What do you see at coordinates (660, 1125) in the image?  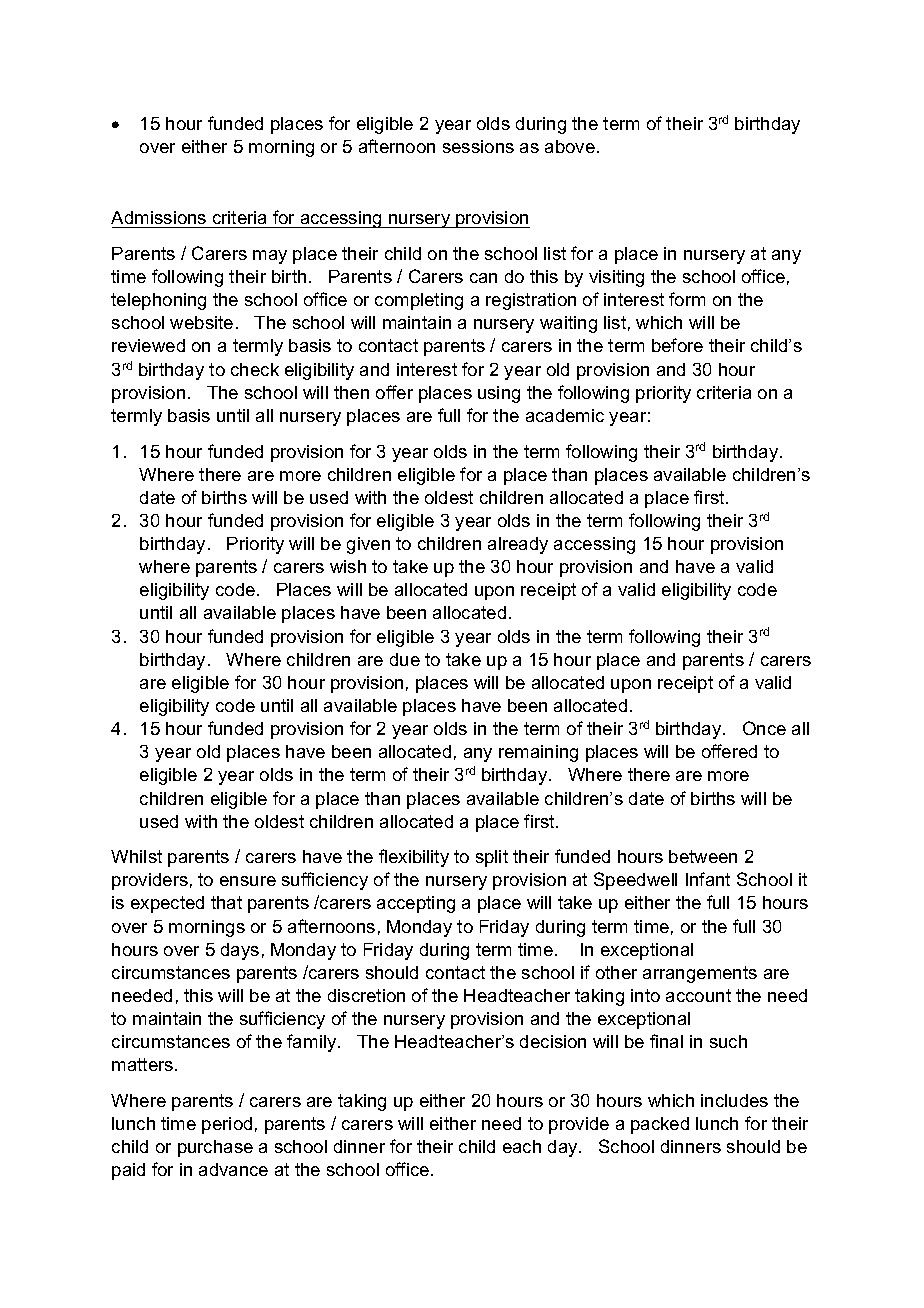 I see `packed` at bounding box center [660, 1125].
